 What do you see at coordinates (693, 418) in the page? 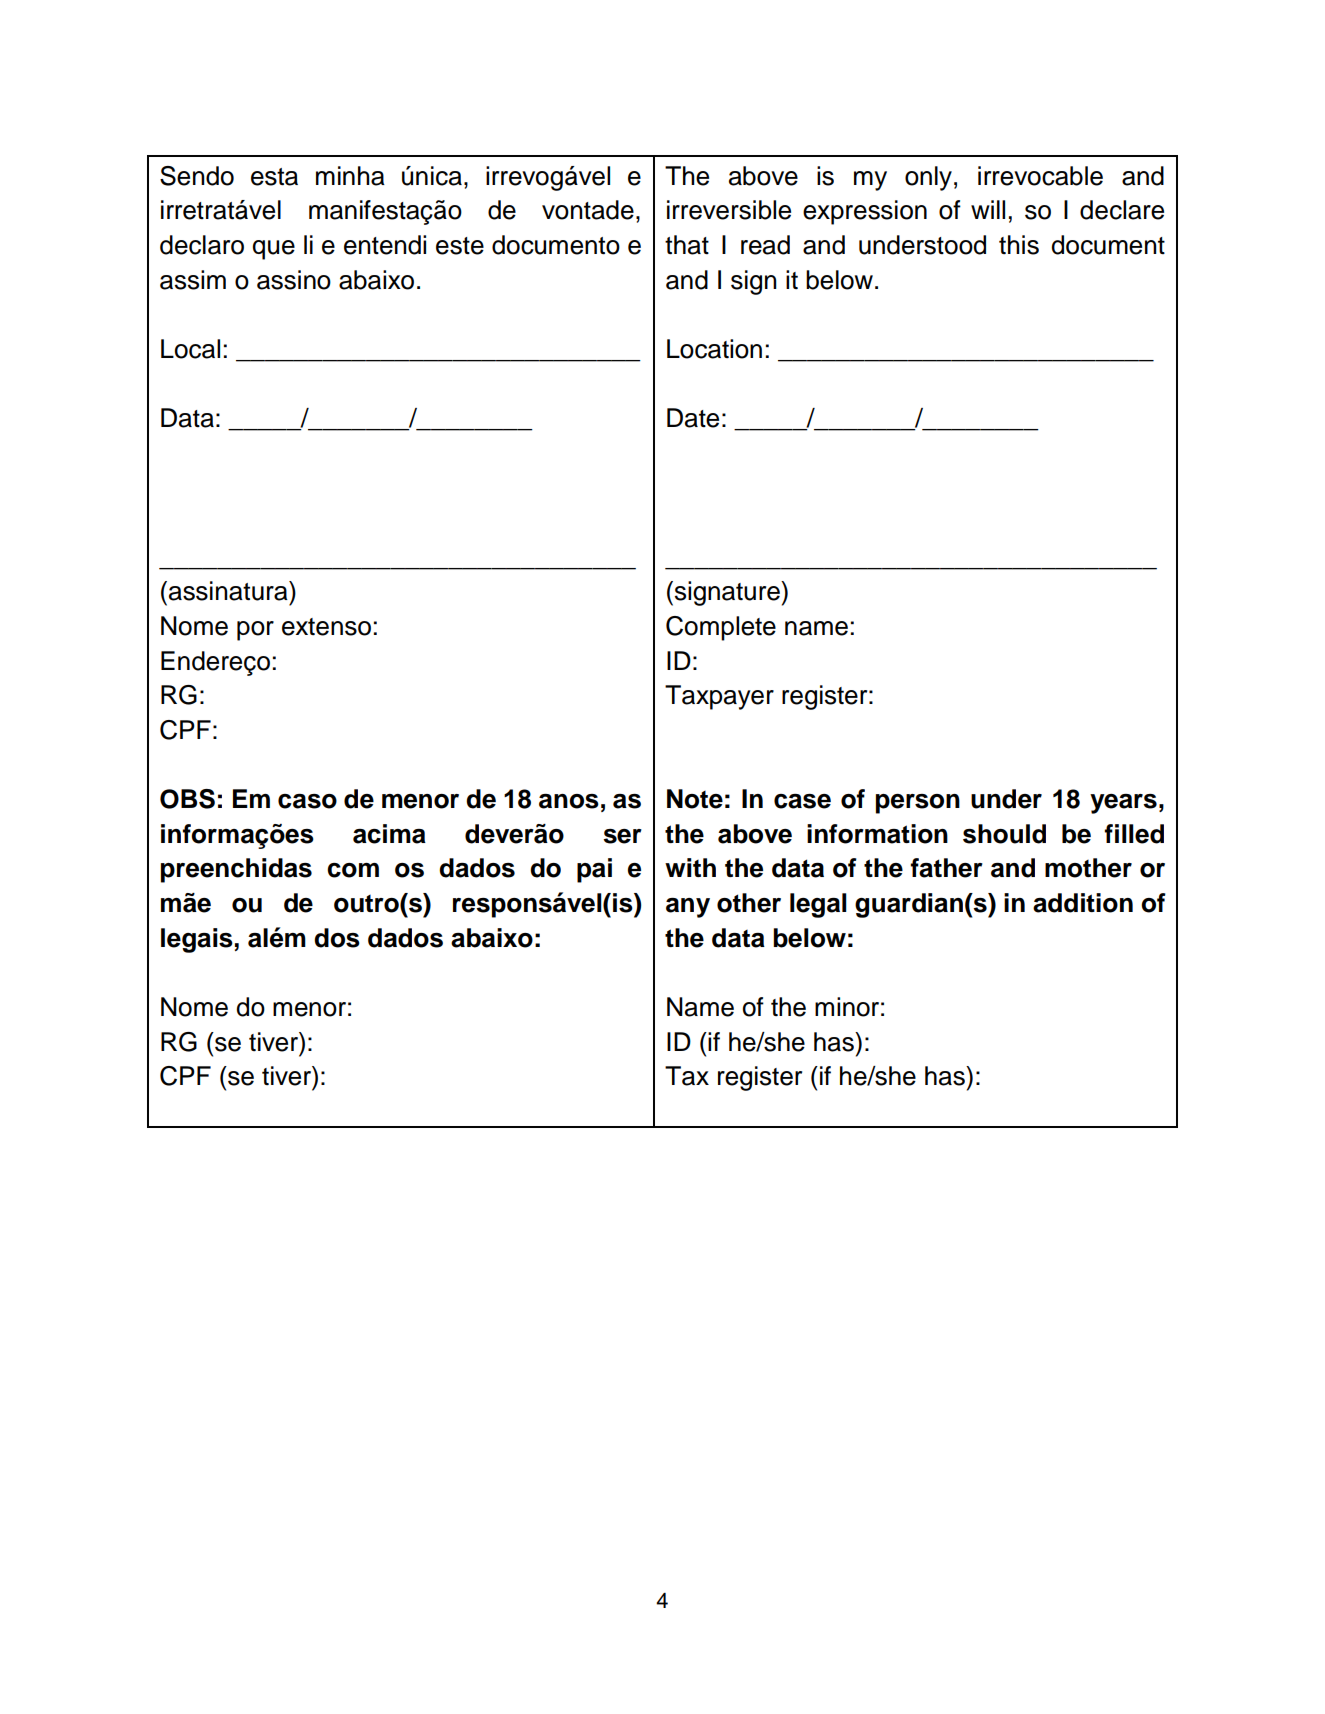
I see `Date` at bounding box center [693, 418].
